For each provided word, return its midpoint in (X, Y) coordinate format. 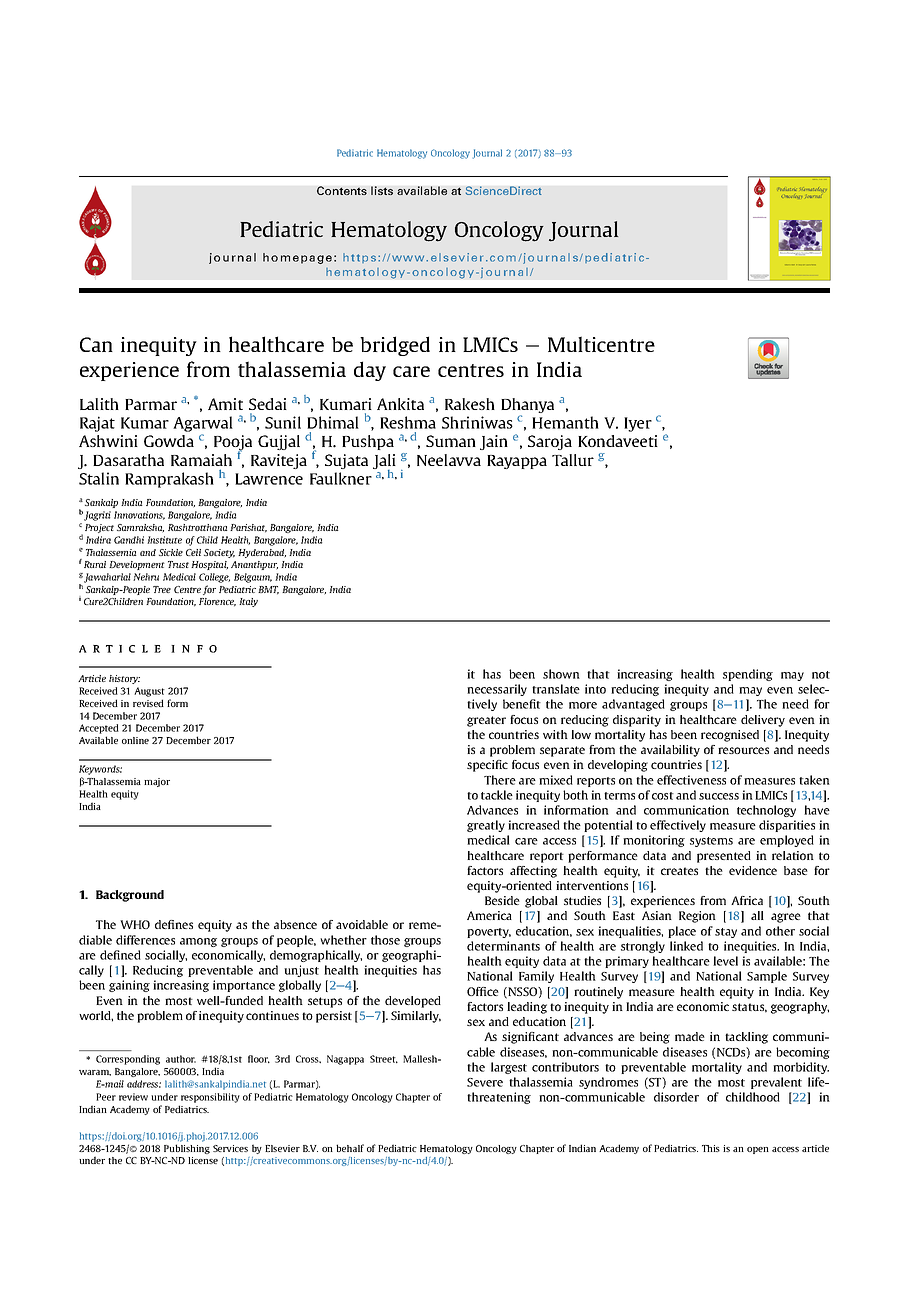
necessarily (497, 690)
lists (382, 190)
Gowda (169, 441)
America (489, 915)
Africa (747, 900)
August (149, 692)
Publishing (187, 1149)
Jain (494, 442)
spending (748, 675)
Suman (451, 441)
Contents (342, 190)
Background (130, 896)
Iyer (638, 424)
